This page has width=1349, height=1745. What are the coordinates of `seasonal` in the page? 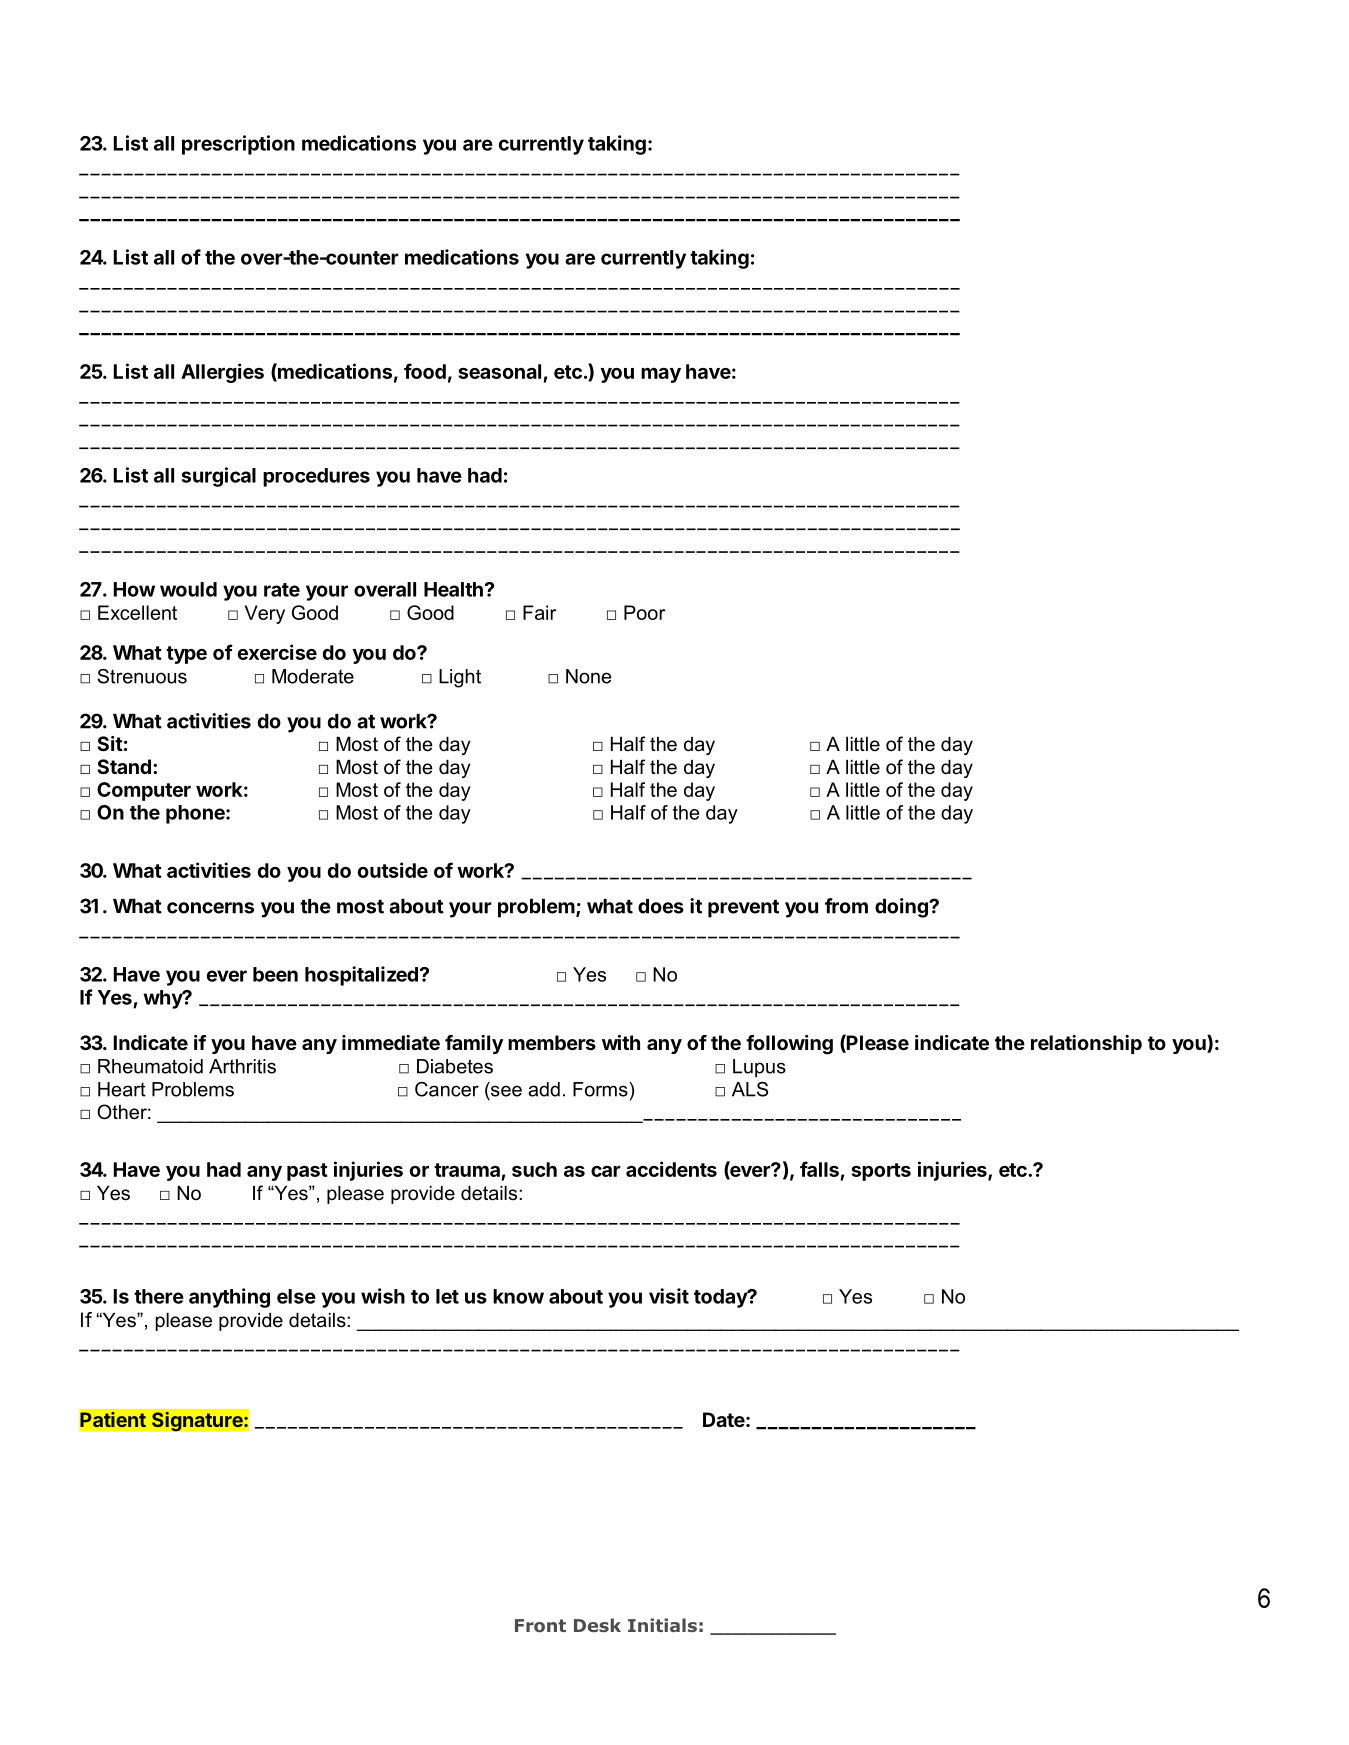 It's located at (499, 371).
